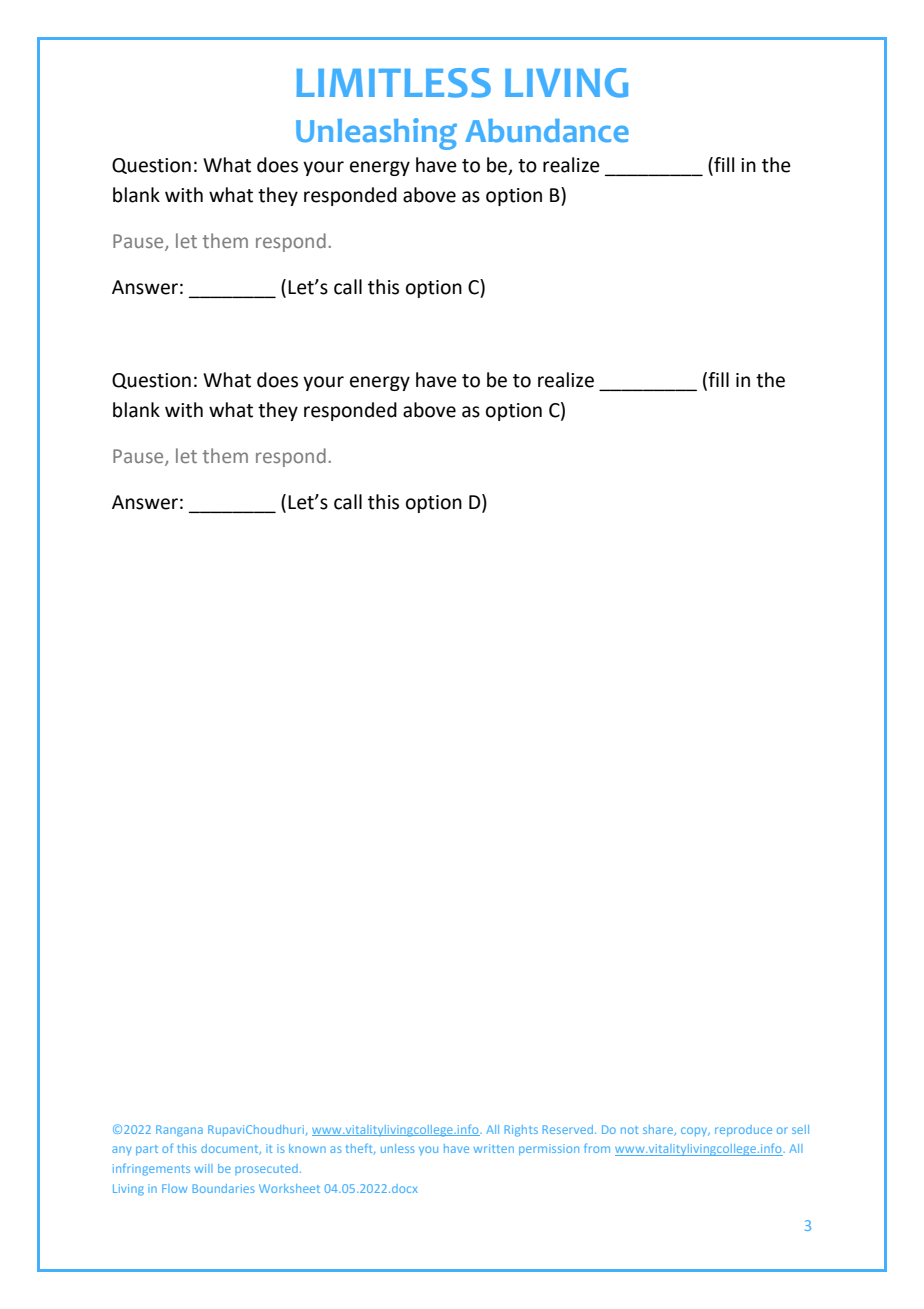 Image resolution: width=924 pixels, height=1309 pixels. I want to click on Rights, so click(521, 1131).
